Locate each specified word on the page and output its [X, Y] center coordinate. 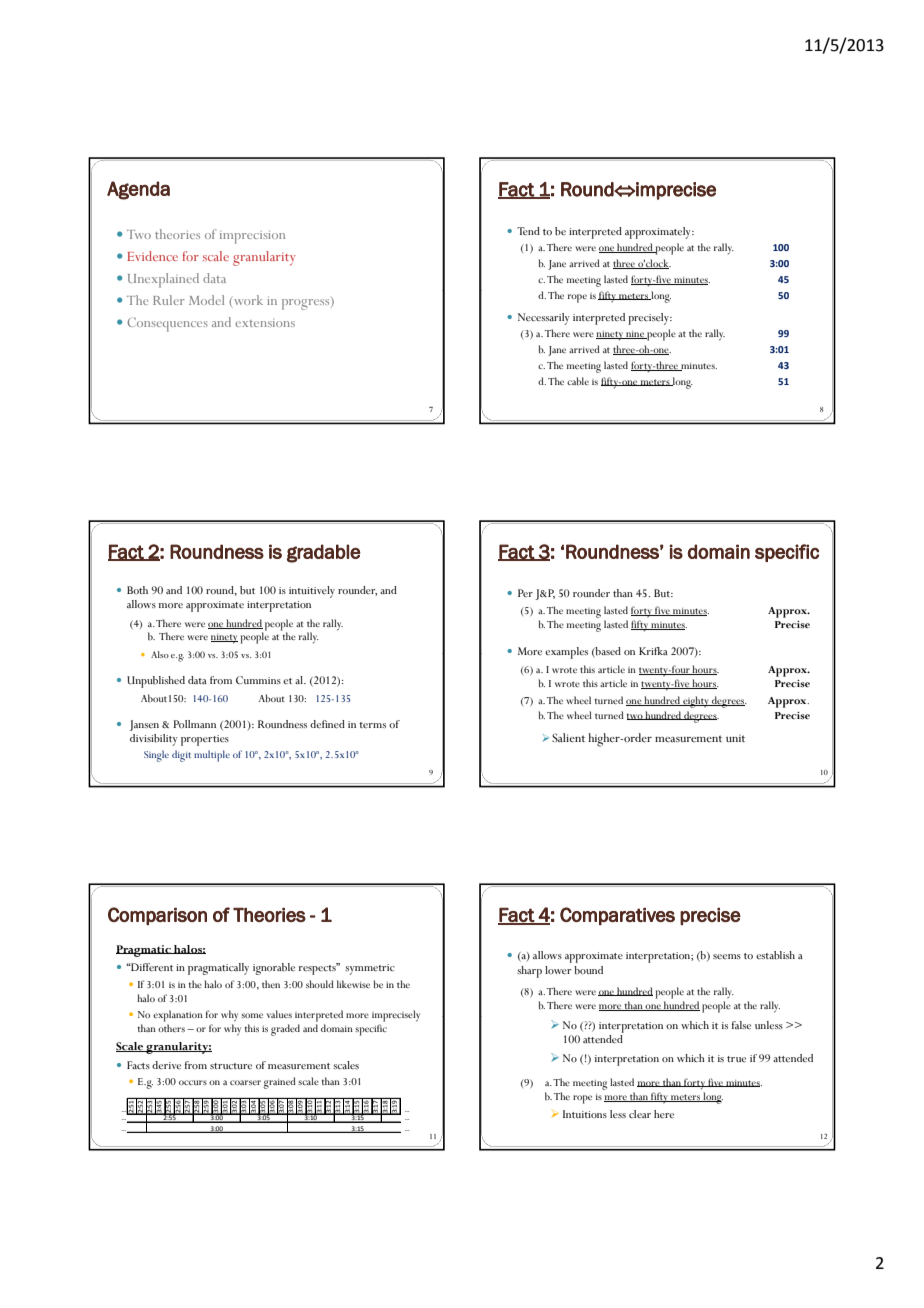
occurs [193, 1082]
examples [566, 653]
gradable [324, 553]
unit [735, 738]
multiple [212, 756]
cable [578, 381]
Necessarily [544, 319]
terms [372, 725]
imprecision [252, 237]
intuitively [312, 592]
